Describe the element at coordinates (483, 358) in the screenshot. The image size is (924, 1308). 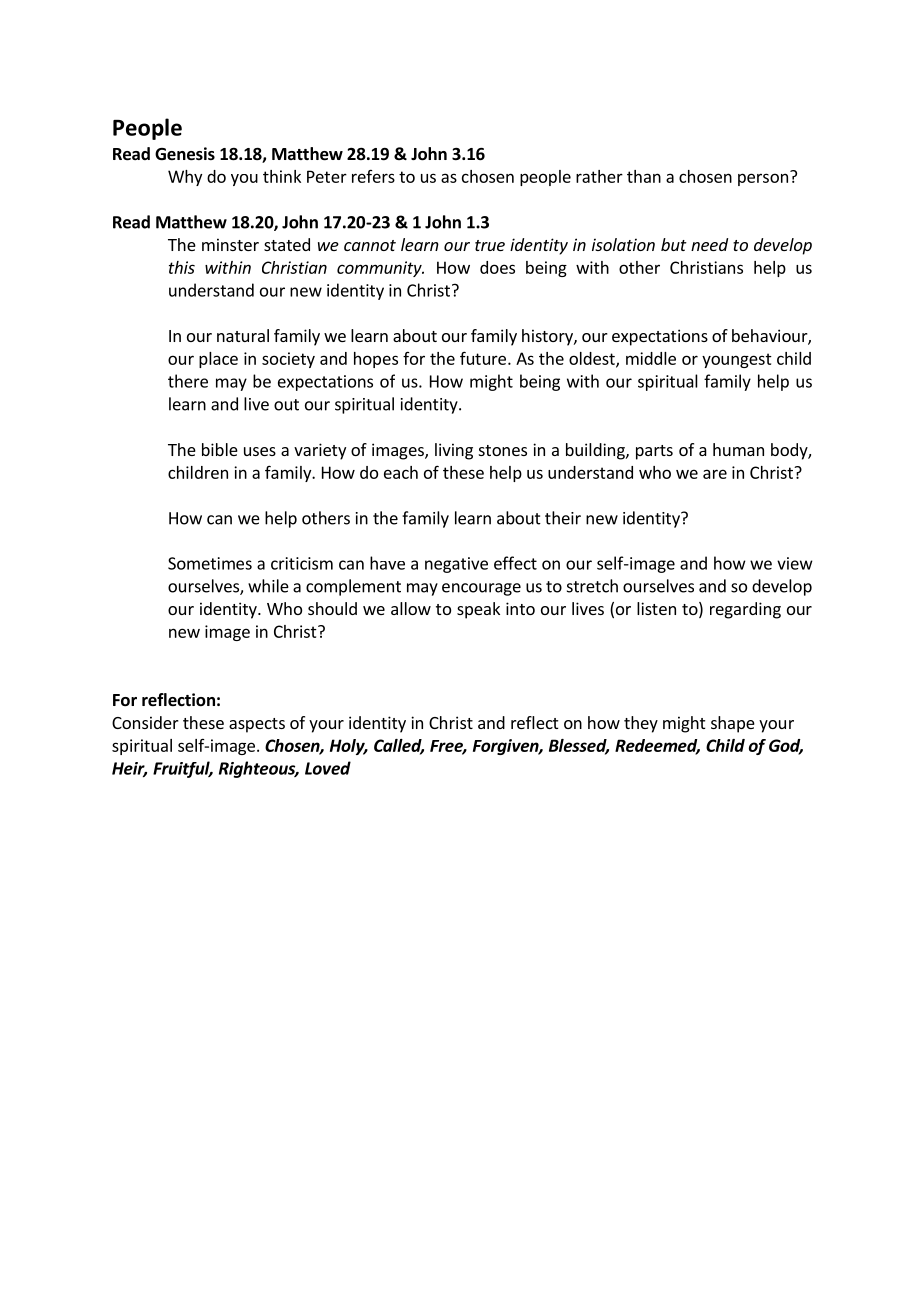
I see `future` at that location.
